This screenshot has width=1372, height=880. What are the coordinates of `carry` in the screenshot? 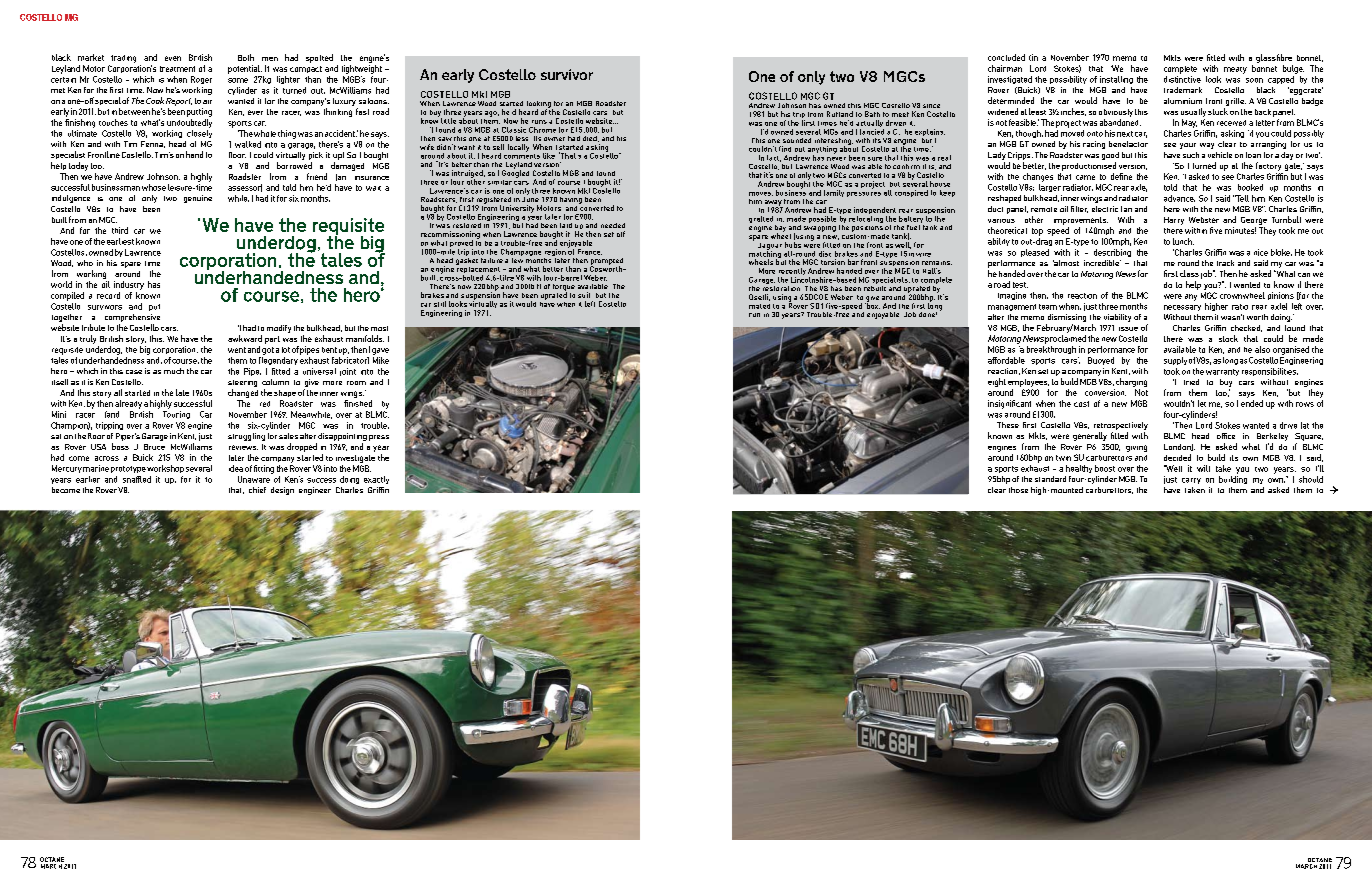 It's located at (1191, 481).
